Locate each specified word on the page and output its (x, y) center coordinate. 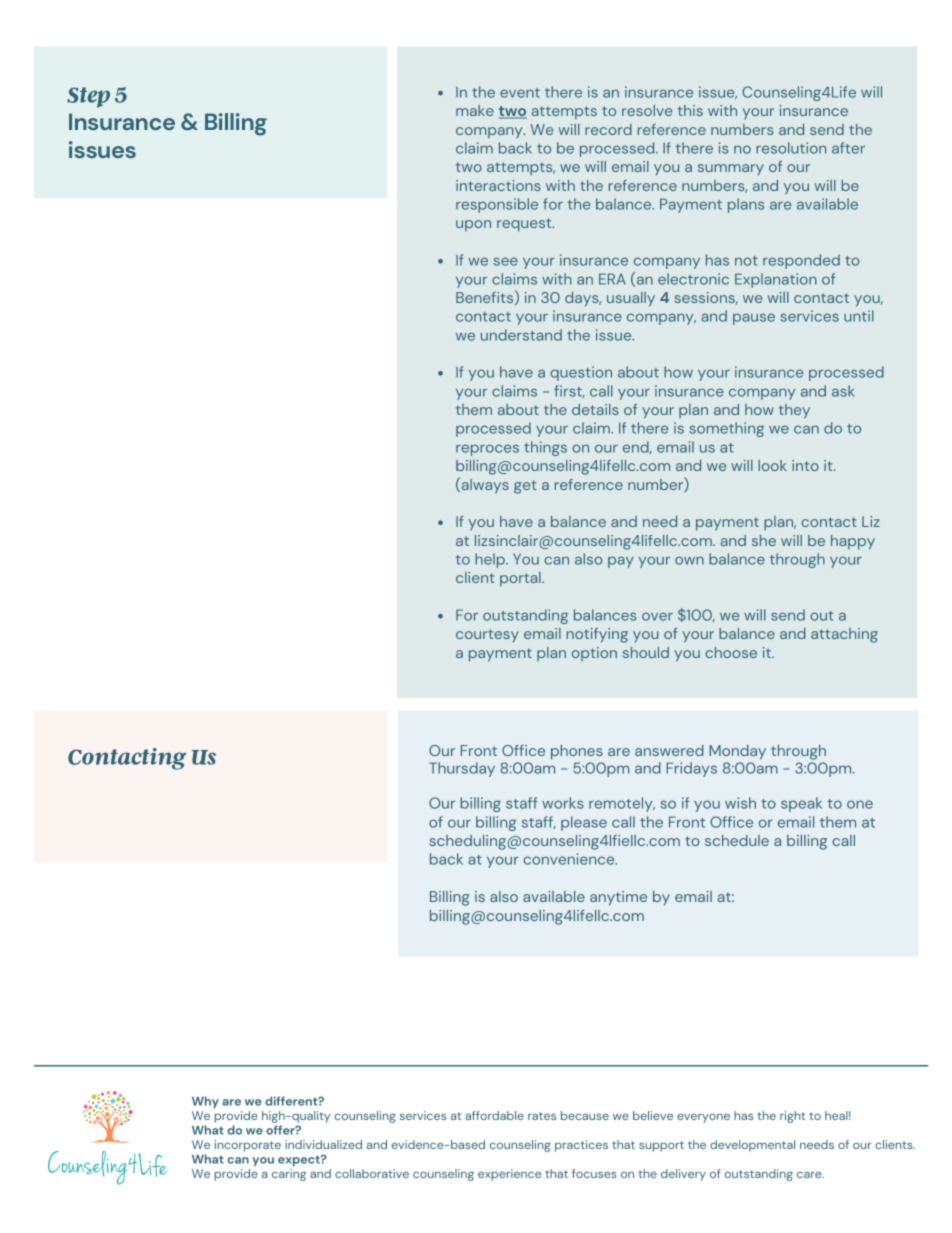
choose (731, 652)
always (484, 485)
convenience (570, 859)
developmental (752, 1146)
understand (521, 335)
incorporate (248, 1146)
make (475, 110)
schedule (737, 840)
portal (521, 579)
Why (205, 1102)
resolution (791, 148)
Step (88, 97)
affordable (494, 1115)
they (794, 411)
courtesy (487, 636)
